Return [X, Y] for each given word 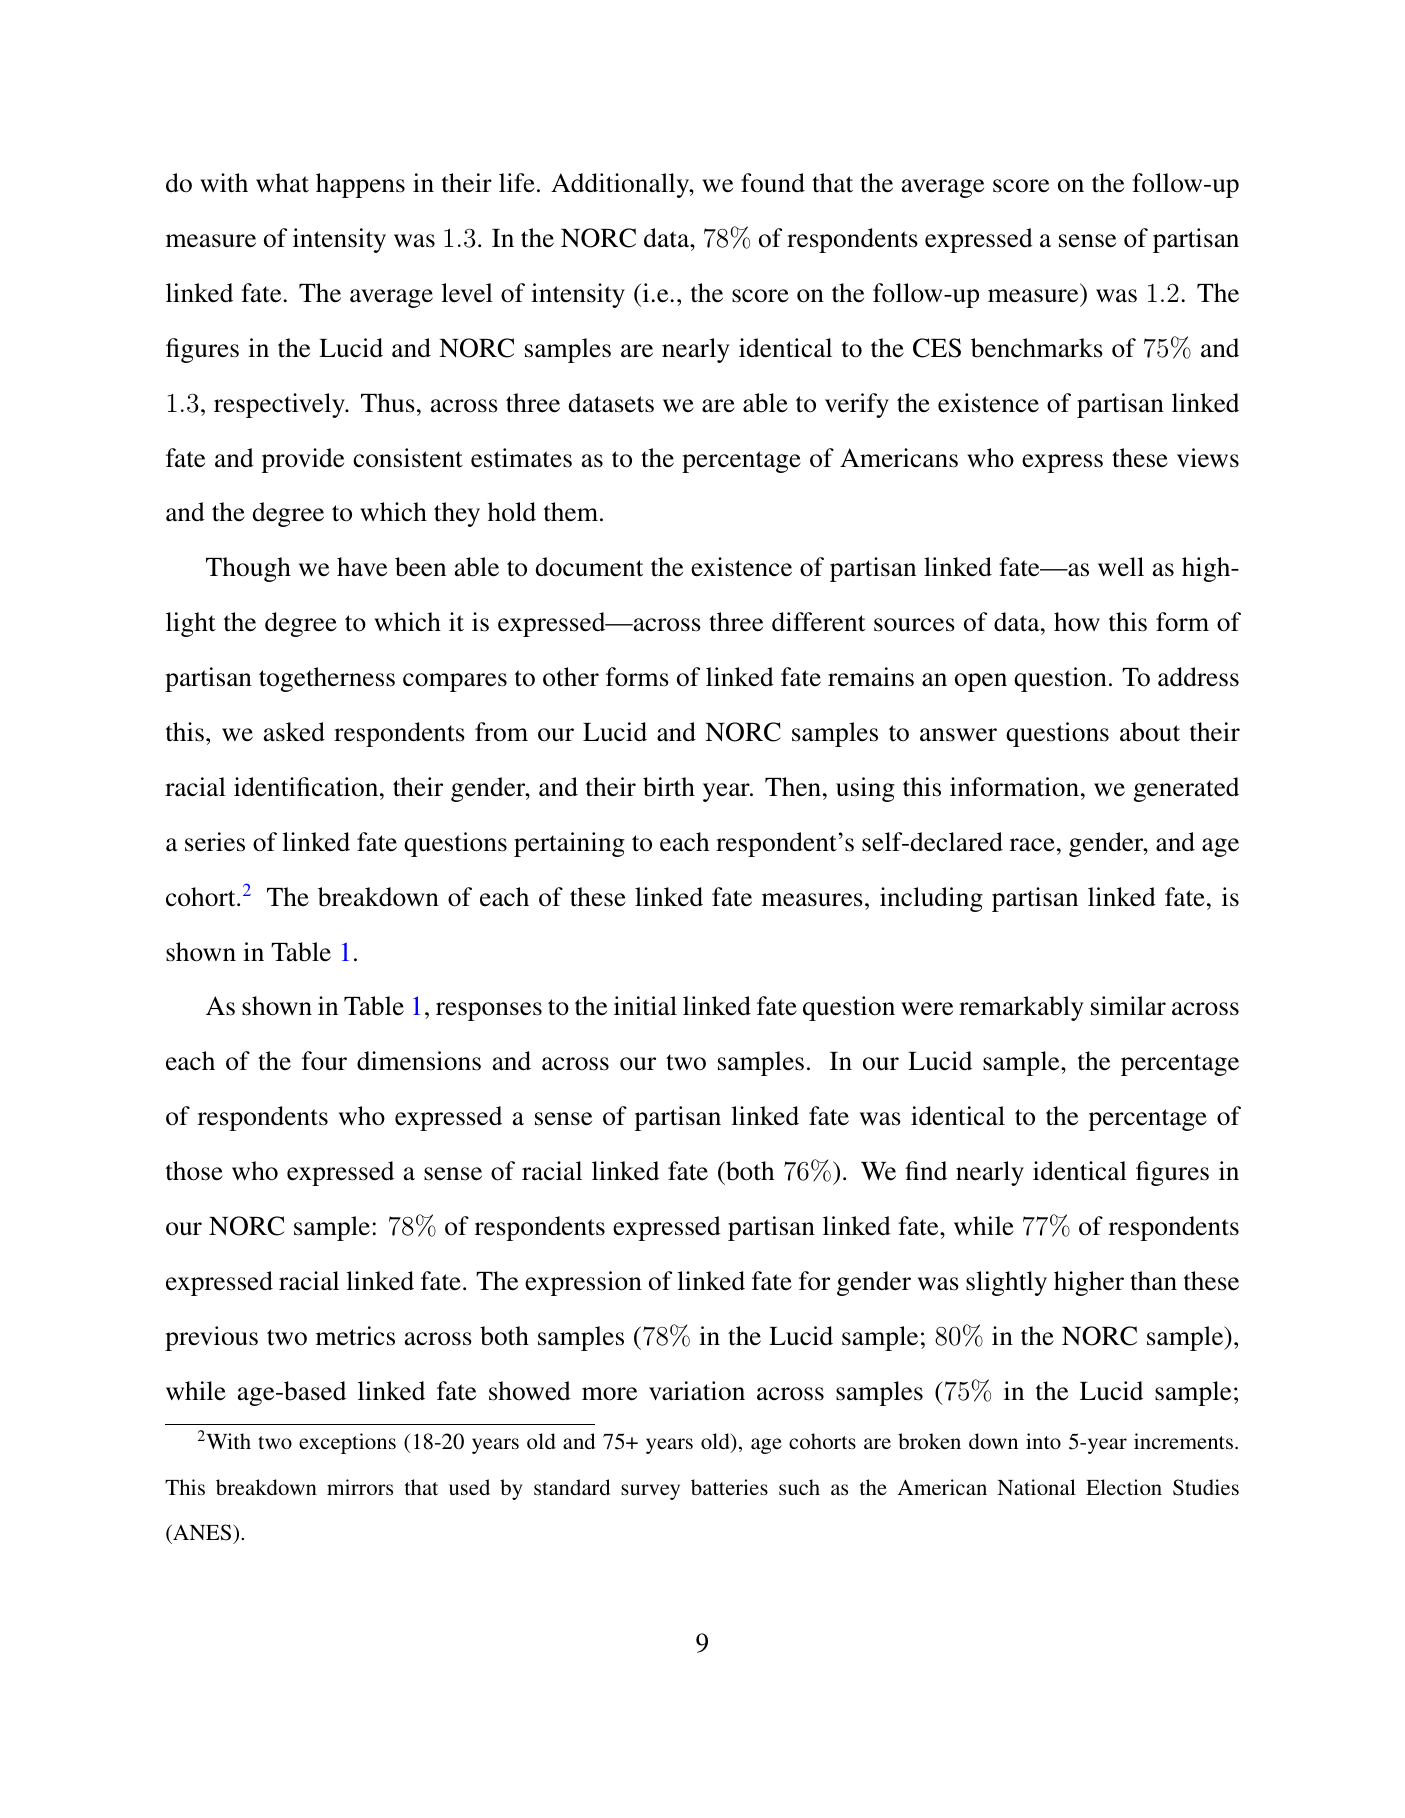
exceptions [347, 1443]
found [773, 183]
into [1043, 1441]
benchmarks [1037, 348]
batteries [729, 1487]
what [282, 183]
